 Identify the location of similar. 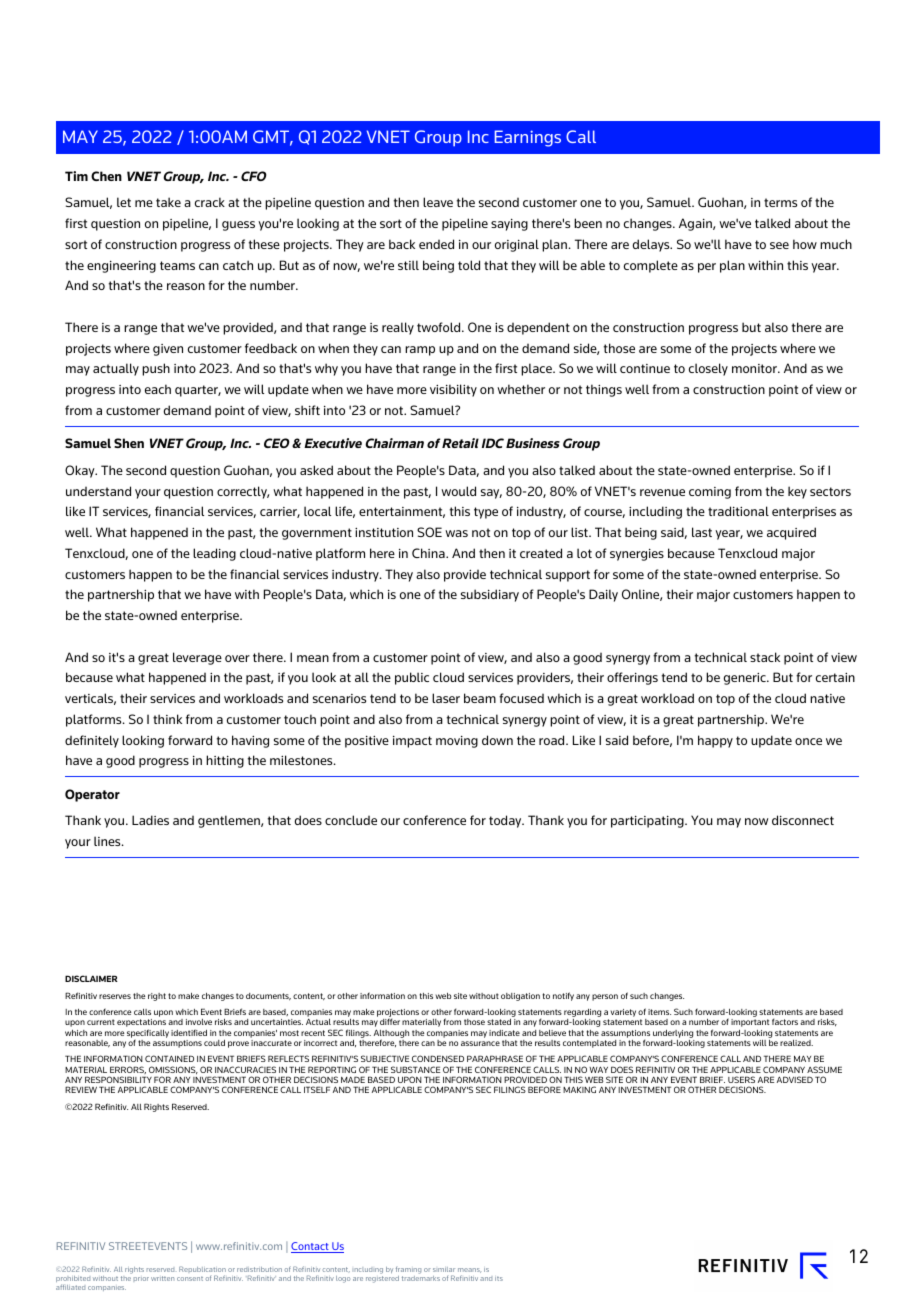
(444, 1269).
